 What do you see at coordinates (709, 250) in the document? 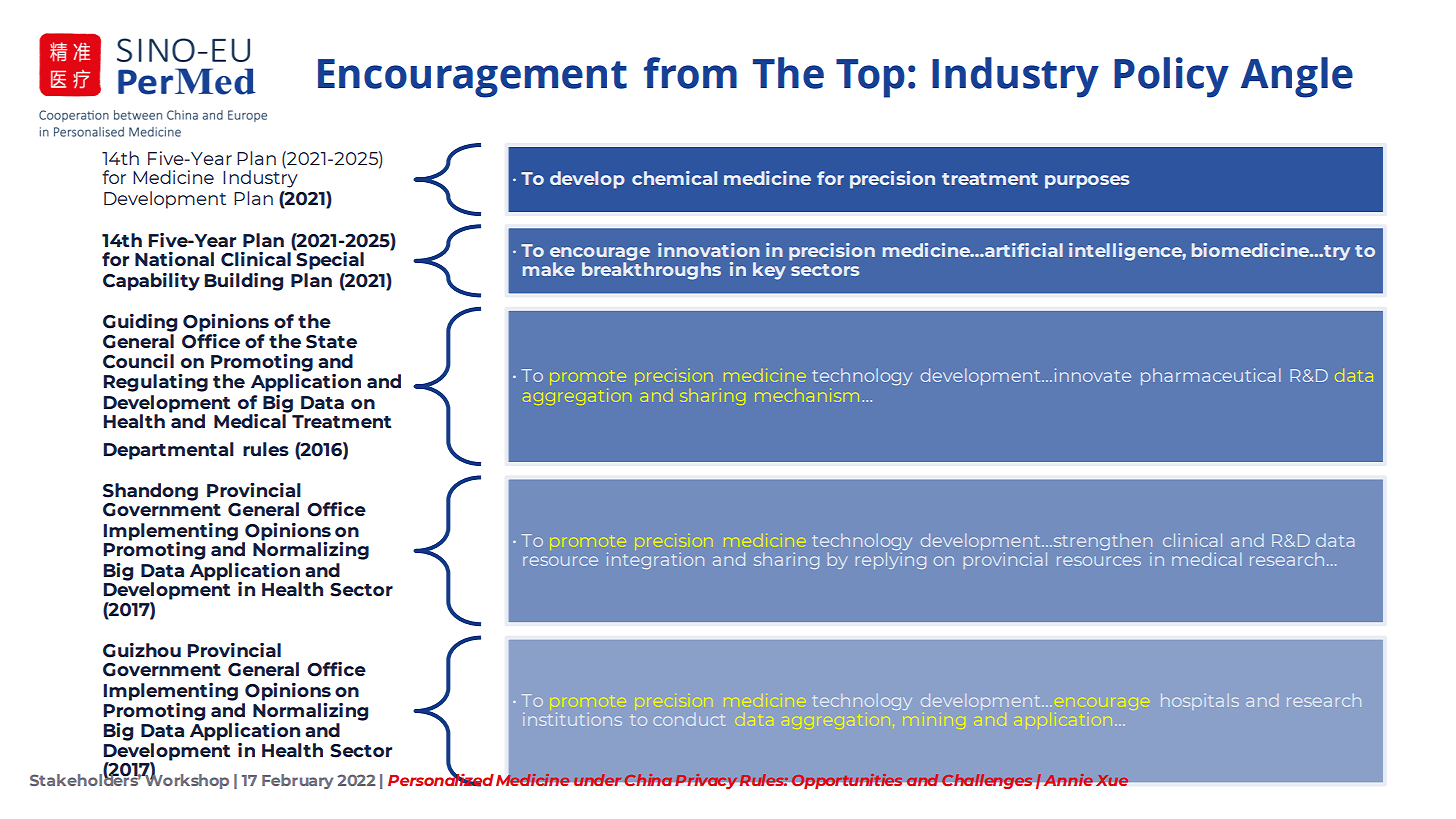
I see `innovation` at bounding box center [709, 250].
